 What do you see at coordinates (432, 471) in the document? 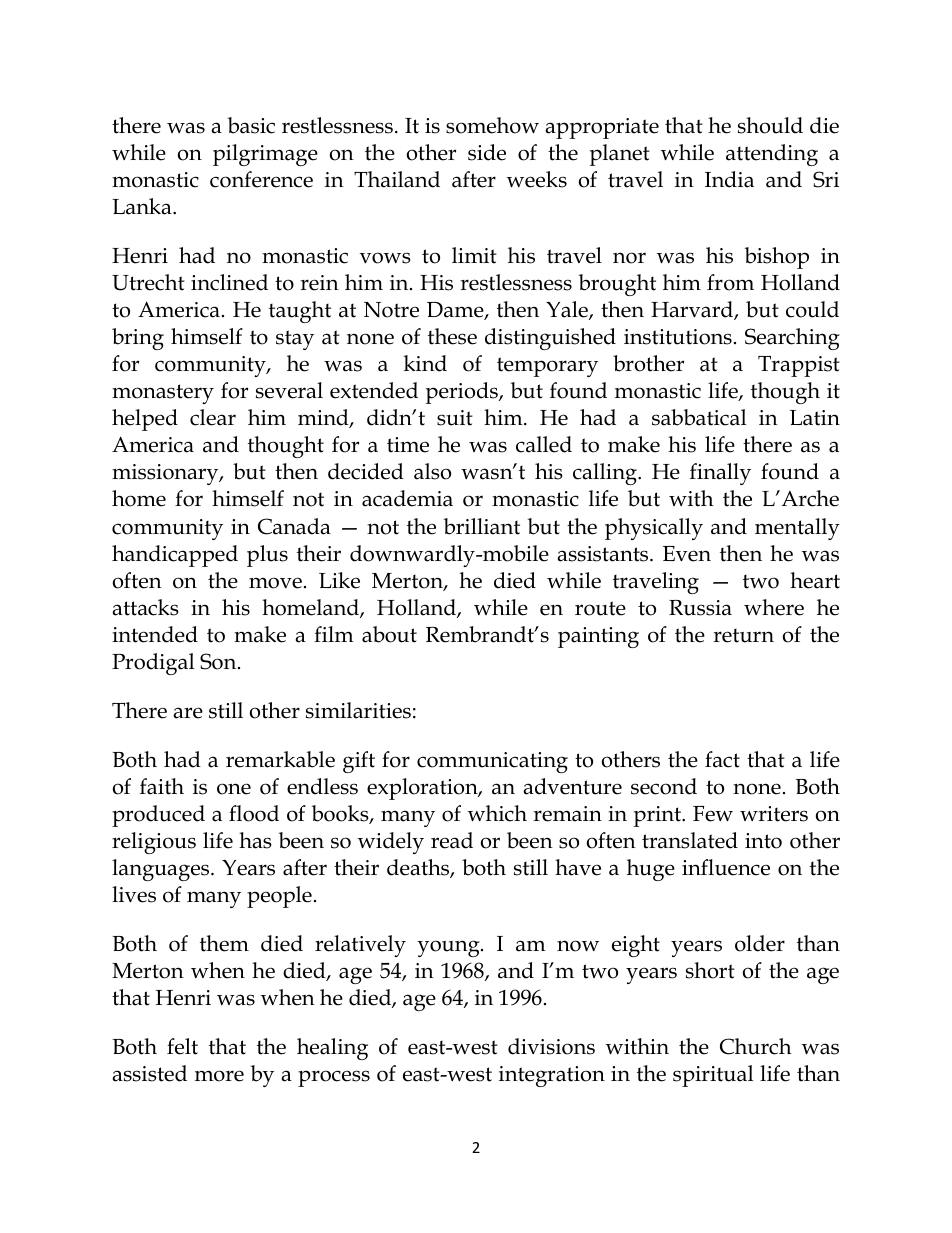
I see `also` at bounding box center [432, 471].
